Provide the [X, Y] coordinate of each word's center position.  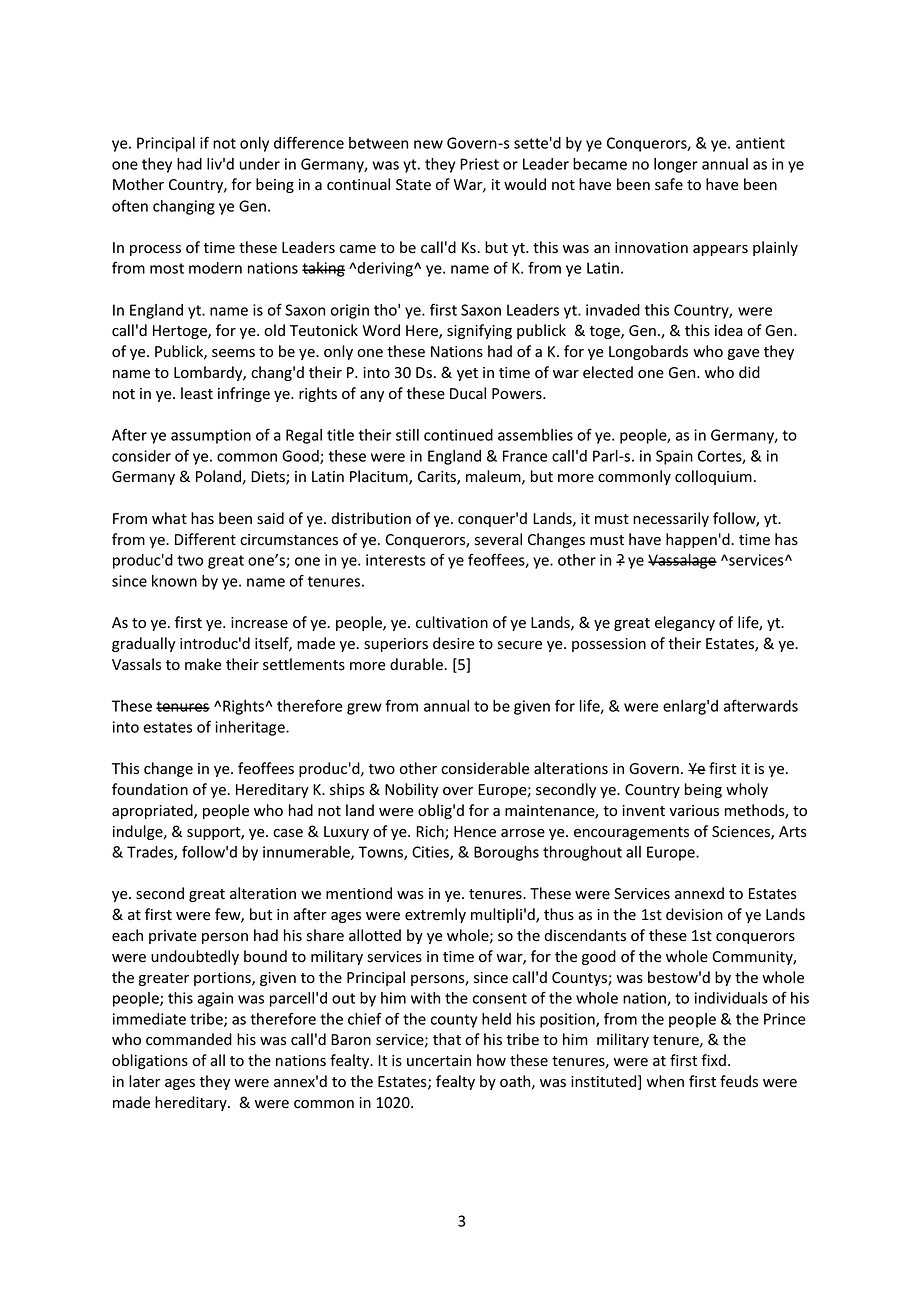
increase [259, 623]
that [447, 1039]
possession [609, 645]
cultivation [452, 622]
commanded [189, 1039]
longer [676, 165]
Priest [479, 164]
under [260, 164]
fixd [713, 1060]
